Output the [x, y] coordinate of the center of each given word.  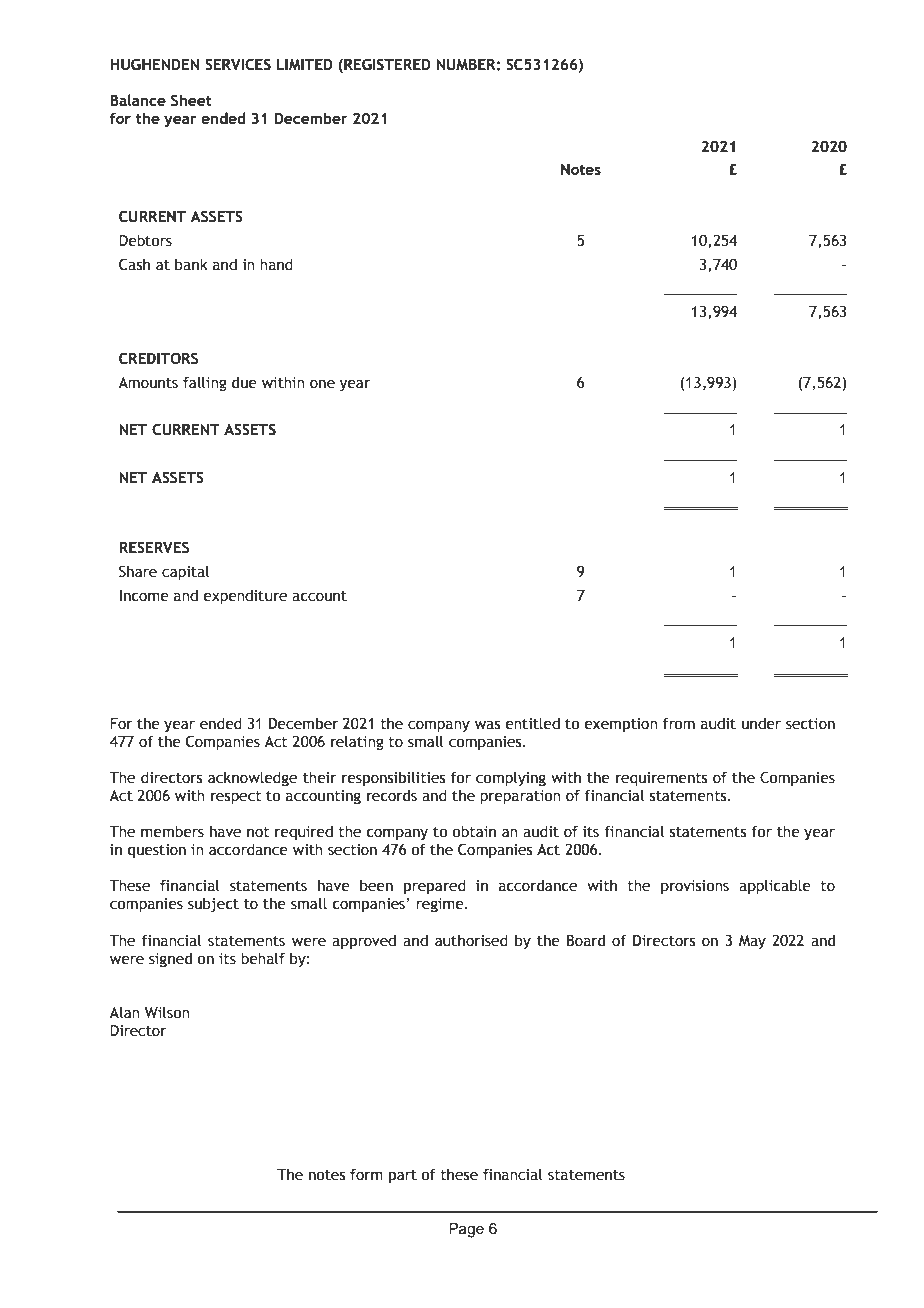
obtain [474, 831]
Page [466, 1230]
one [322, 384]
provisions [695, 887]
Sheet [191, 100]
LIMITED [305, 64]
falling [205, 383]
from [679, 723]
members [172, 831]
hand [276, 264]
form [366, 1174]
